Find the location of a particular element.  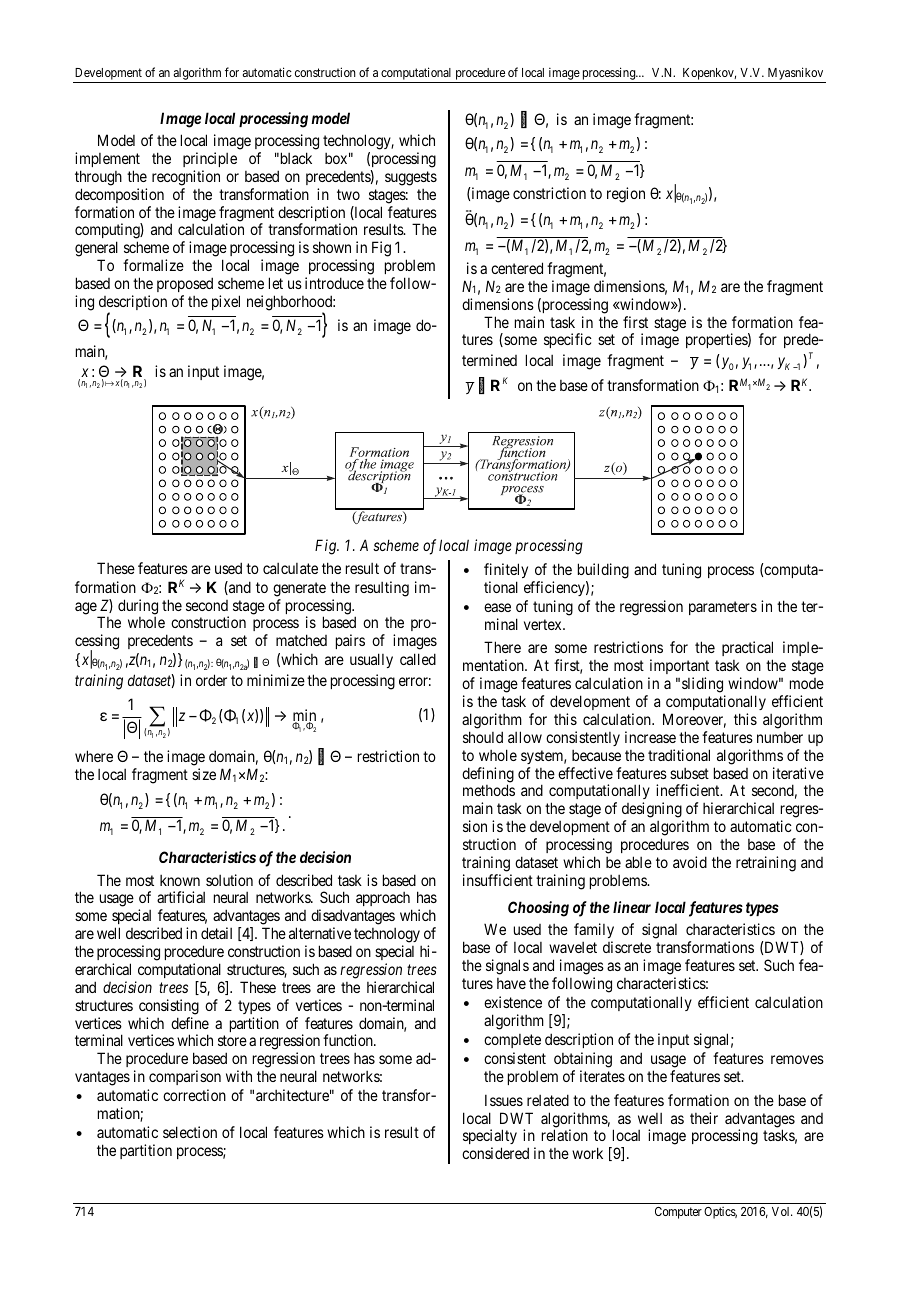

region is located at coordinates (626, 195).
